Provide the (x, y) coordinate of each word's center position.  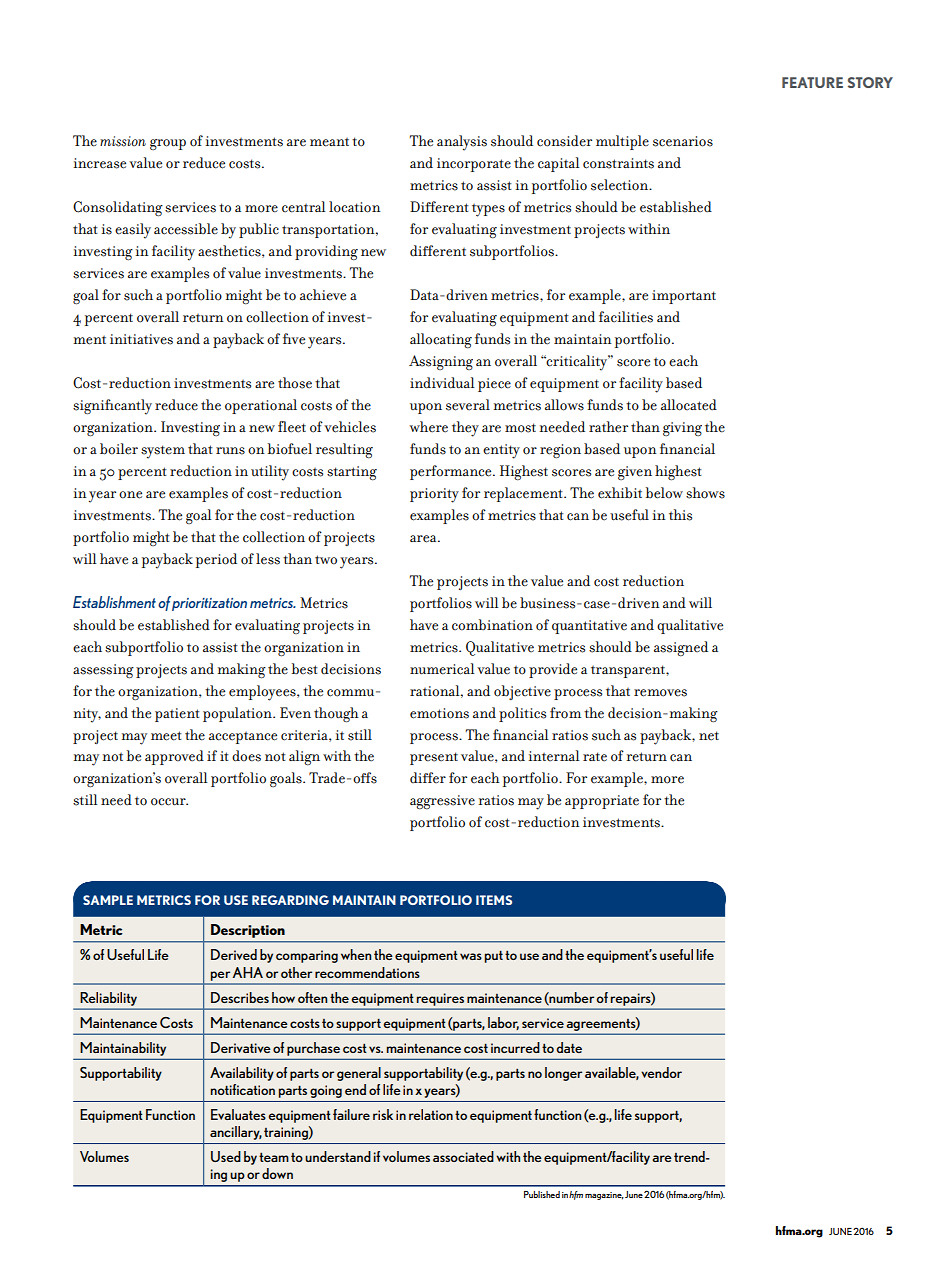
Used (226, 1156)
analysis (462, 143)
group (168, 144)
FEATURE (812, 82)
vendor (661, 1072)
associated (463, 1156)
